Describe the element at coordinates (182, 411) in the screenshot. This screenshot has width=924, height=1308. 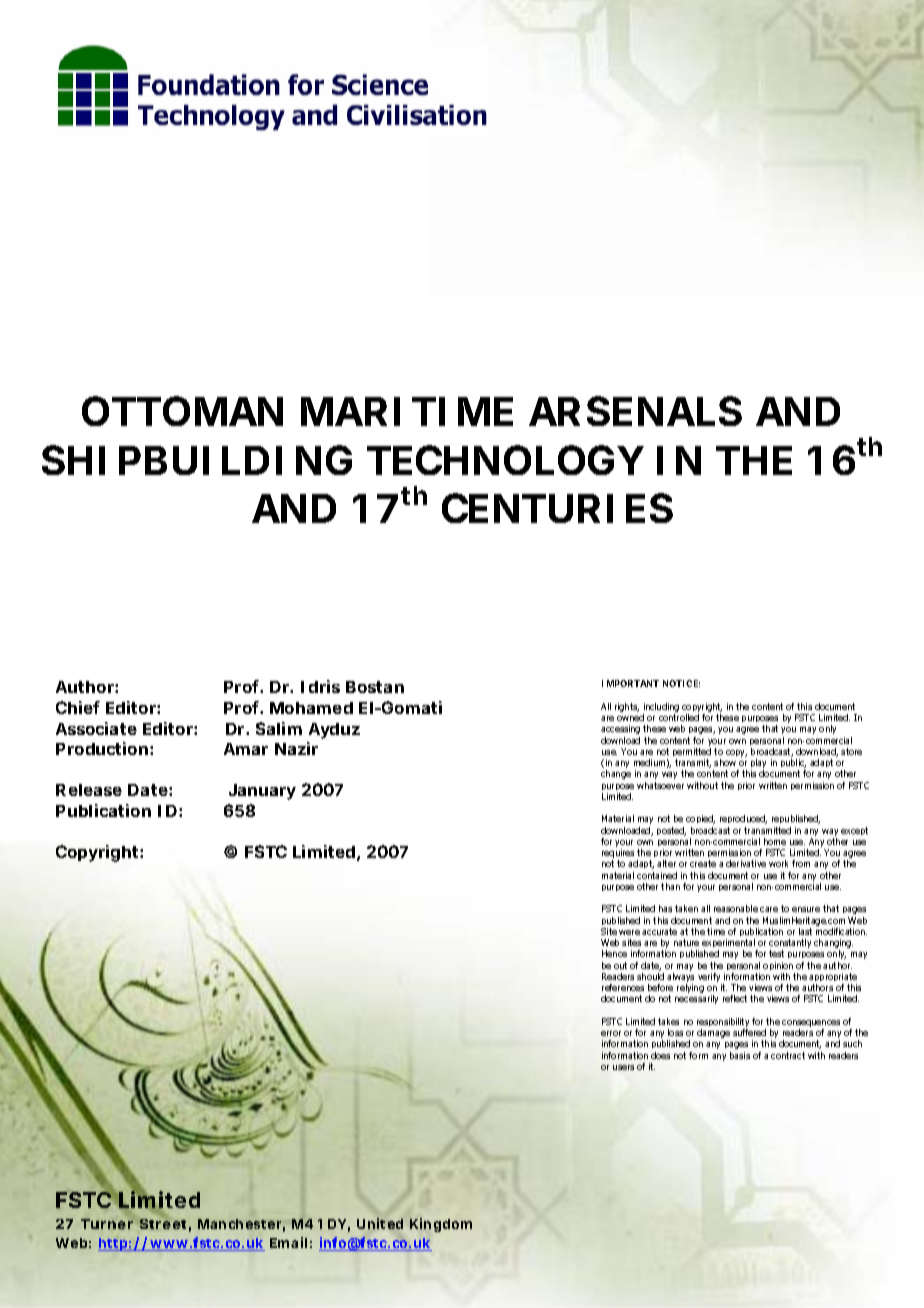
I see `OTTOMAN` at that location.
